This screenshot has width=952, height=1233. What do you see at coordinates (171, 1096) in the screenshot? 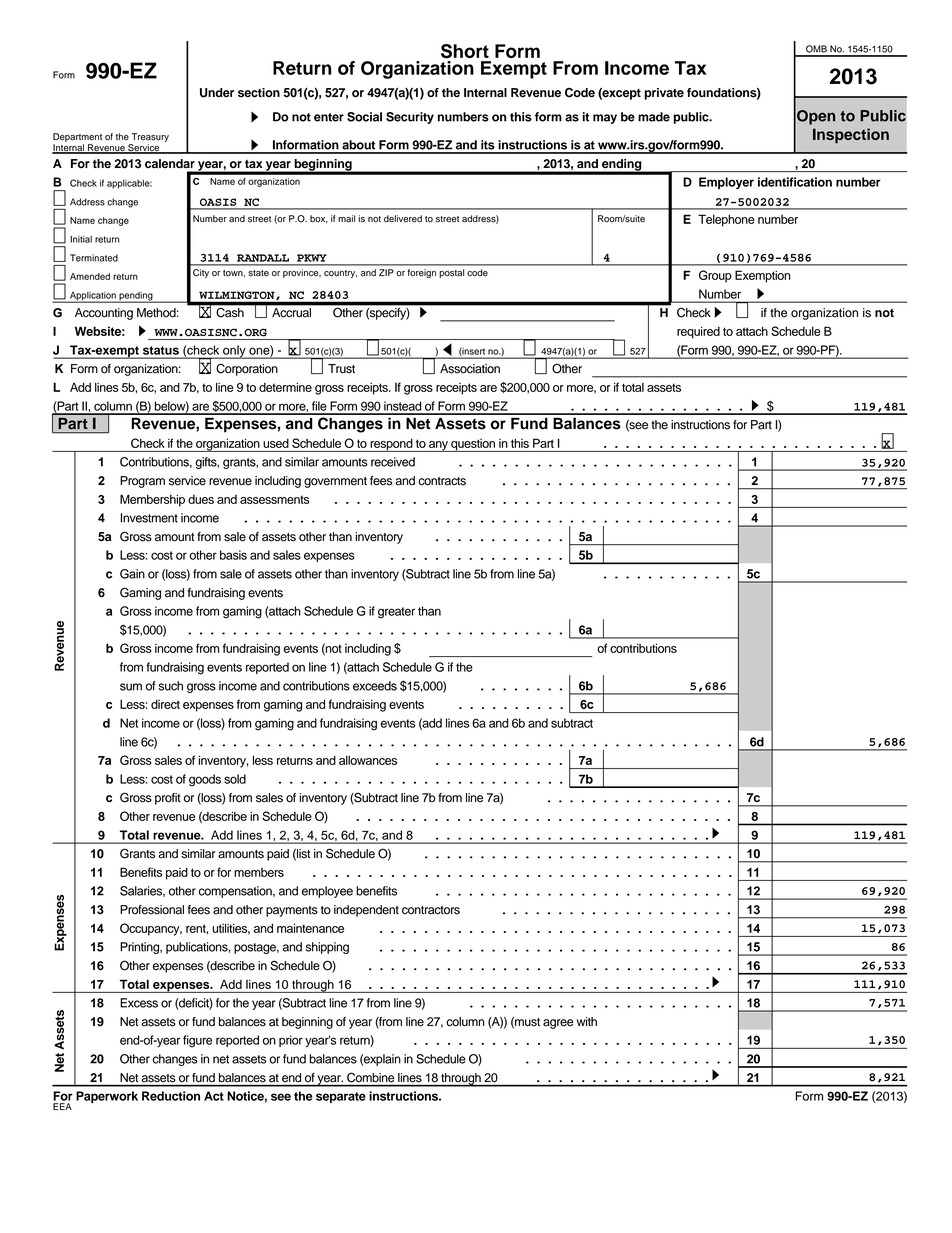
I see `Reduction` at bounding box center [171, 1096].
